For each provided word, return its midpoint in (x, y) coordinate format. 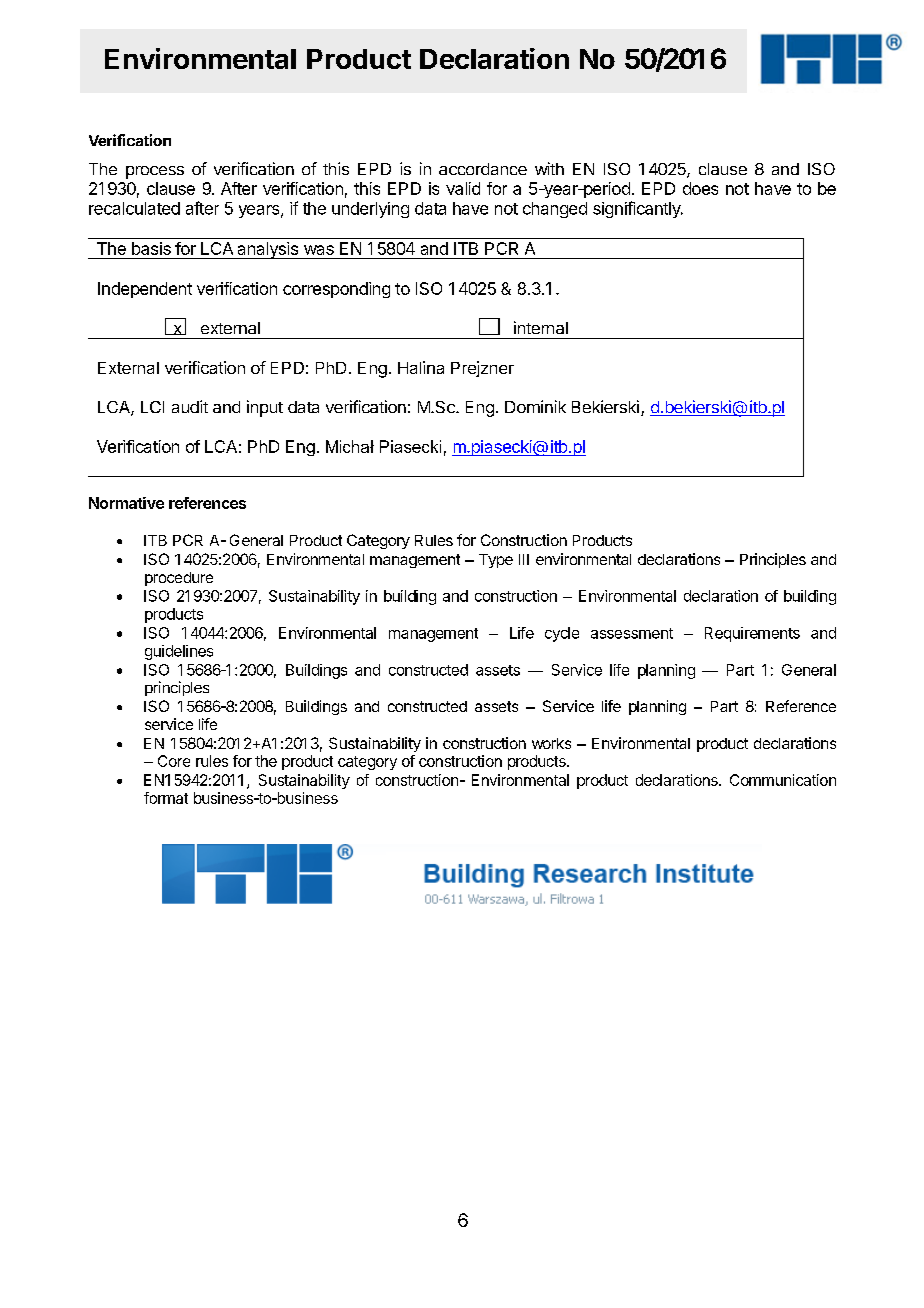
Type (496, 561)
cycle (562, 634)
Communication (783, 780)
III (524, 559)
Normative (126, 503)
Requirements (752, 634)
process (155, 172)
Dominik (535, 406)
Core (174, 761)
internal (541, 327)
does (700, 188)
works (551, 743)
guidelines (179, 652)
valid (463, 188)
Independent (145, 290)
